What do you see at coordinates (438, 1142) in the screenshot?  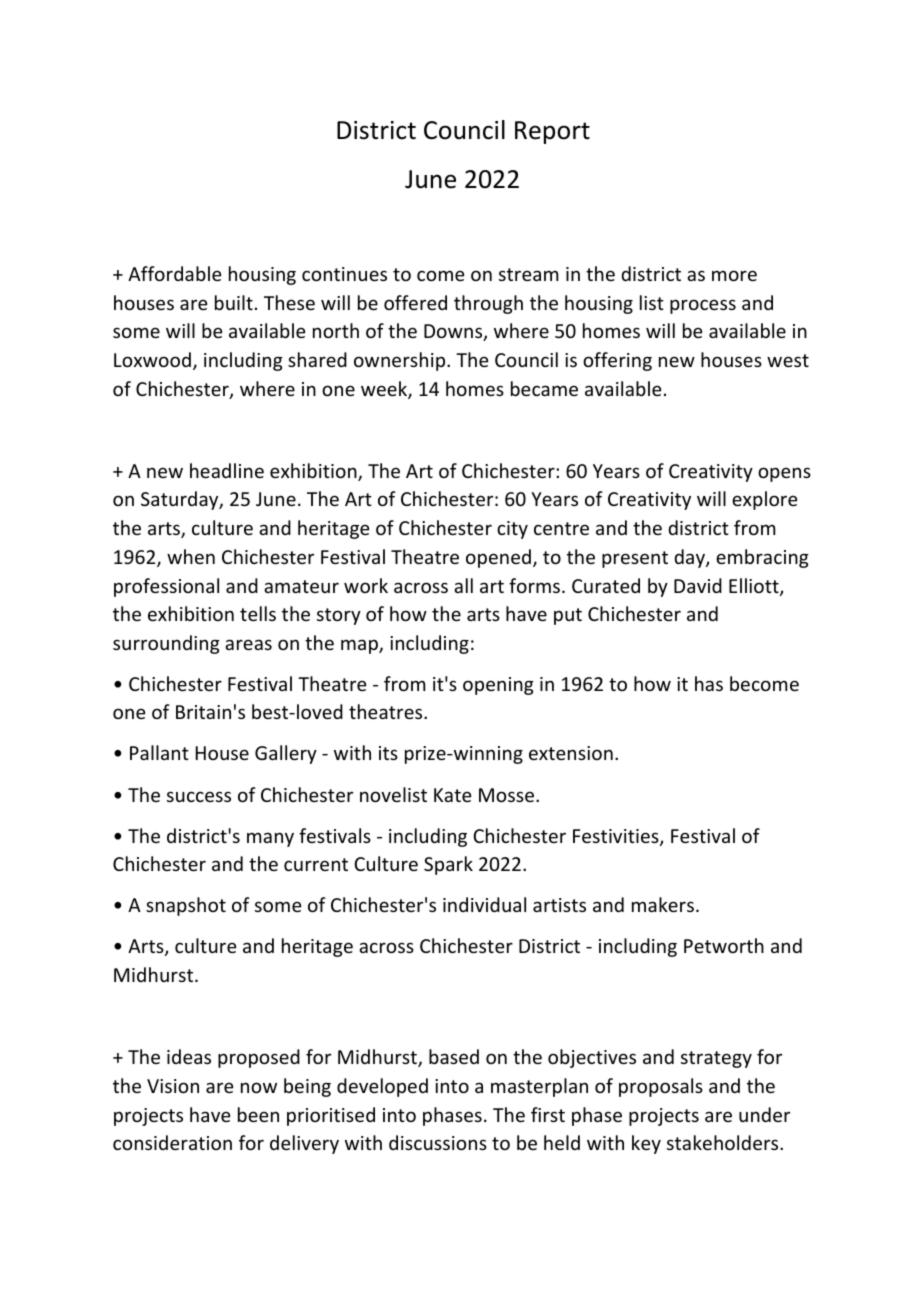 I see `discussions` at bounding box center [438, 1142].
